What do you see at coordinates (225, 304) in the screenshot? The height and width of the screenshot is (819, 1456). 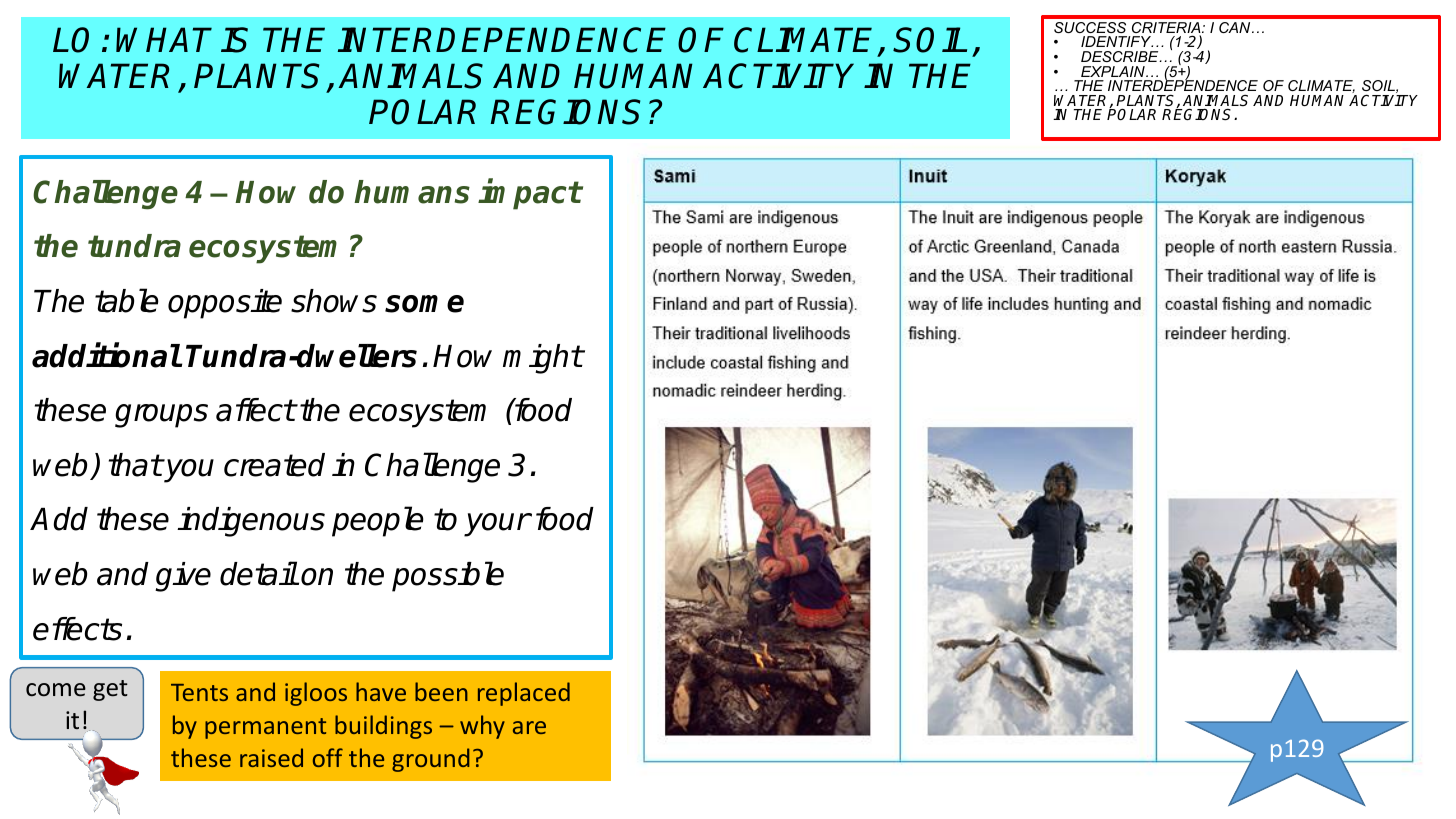 I see `opposite` at bounding box center [225, 304].
